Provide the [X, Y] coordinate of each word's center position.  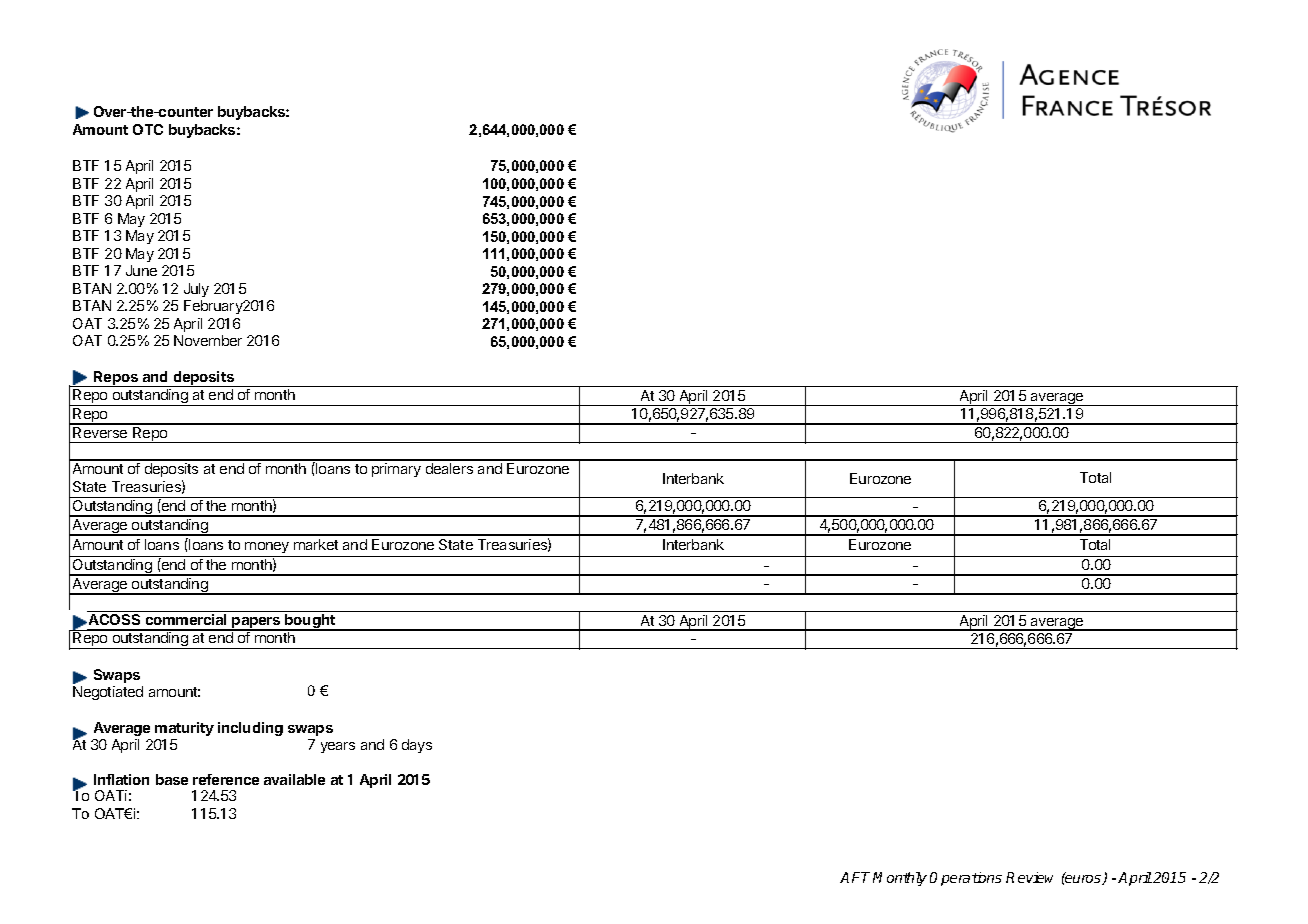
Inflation [121, 779]
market [316, 544]
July [196, 290]
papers [256, 624]
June [141, 270]
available [294, 779]
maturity [184, 729]
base [172, 779]
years [338, 747]
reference [226, 779]
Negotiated [108, 693]
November [208, 340]
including [250, 729]
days [417, 746]
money [267, 547]
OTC [148, 129]
